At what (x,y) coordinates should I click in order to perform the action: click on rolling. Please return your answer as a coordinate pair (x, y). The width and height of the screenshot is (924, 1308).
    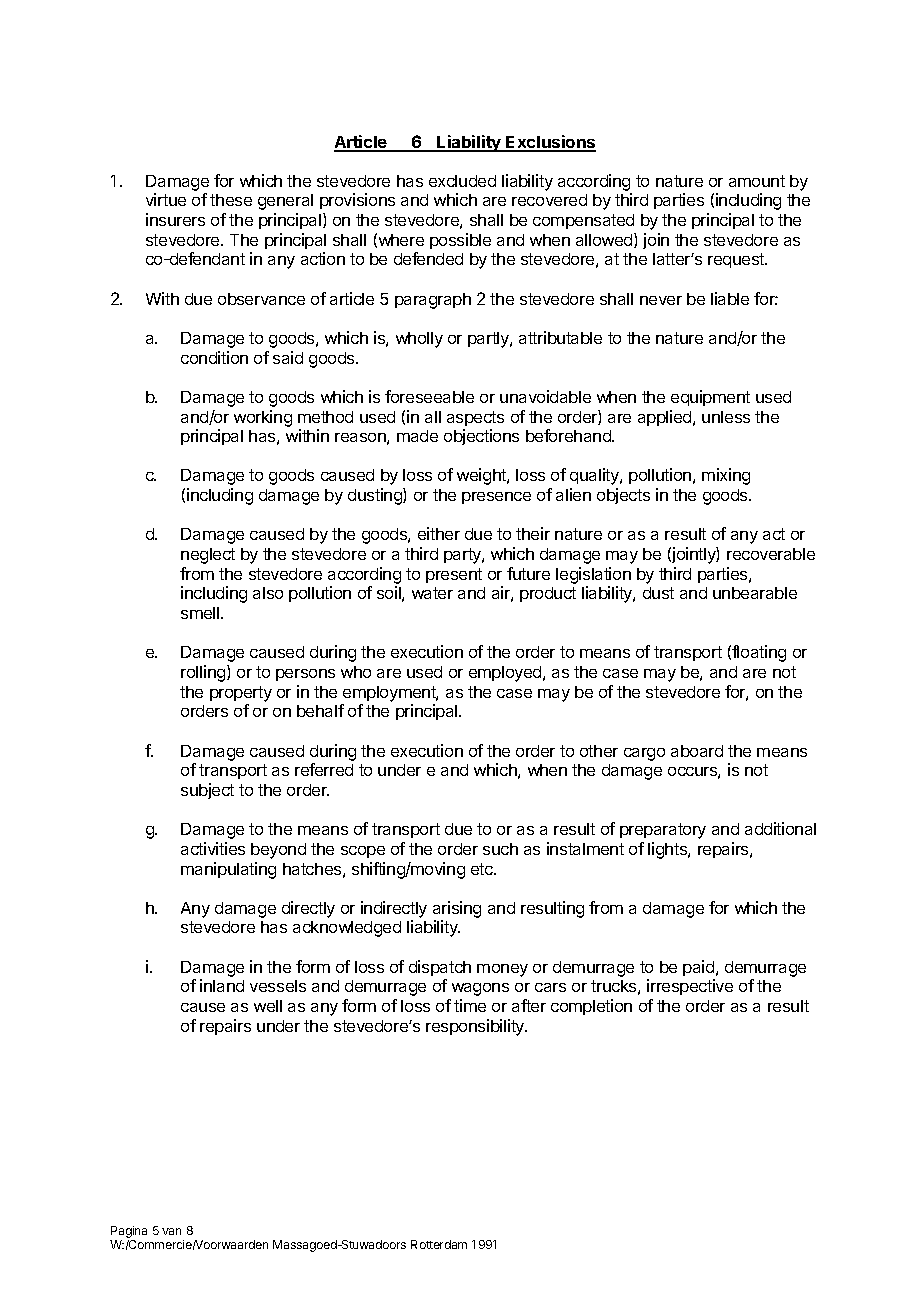
    Looking at the image, I should click on (204, 673).
